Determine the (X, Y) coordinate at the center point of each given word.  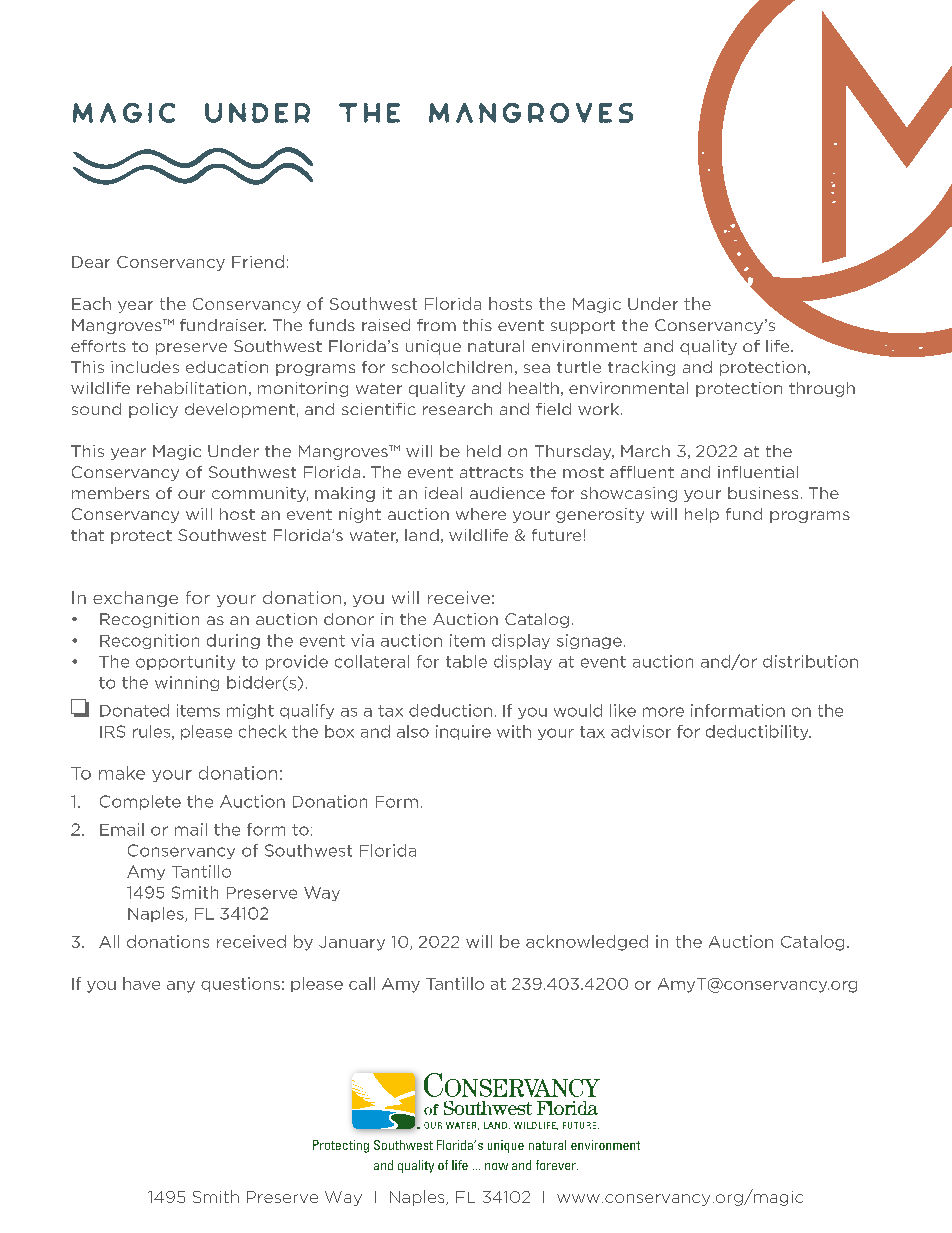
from (436, 325)
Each (91, 303)
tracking (641, 368)
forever (557, 1165)
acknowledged (587, 943)
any (181, 987)
